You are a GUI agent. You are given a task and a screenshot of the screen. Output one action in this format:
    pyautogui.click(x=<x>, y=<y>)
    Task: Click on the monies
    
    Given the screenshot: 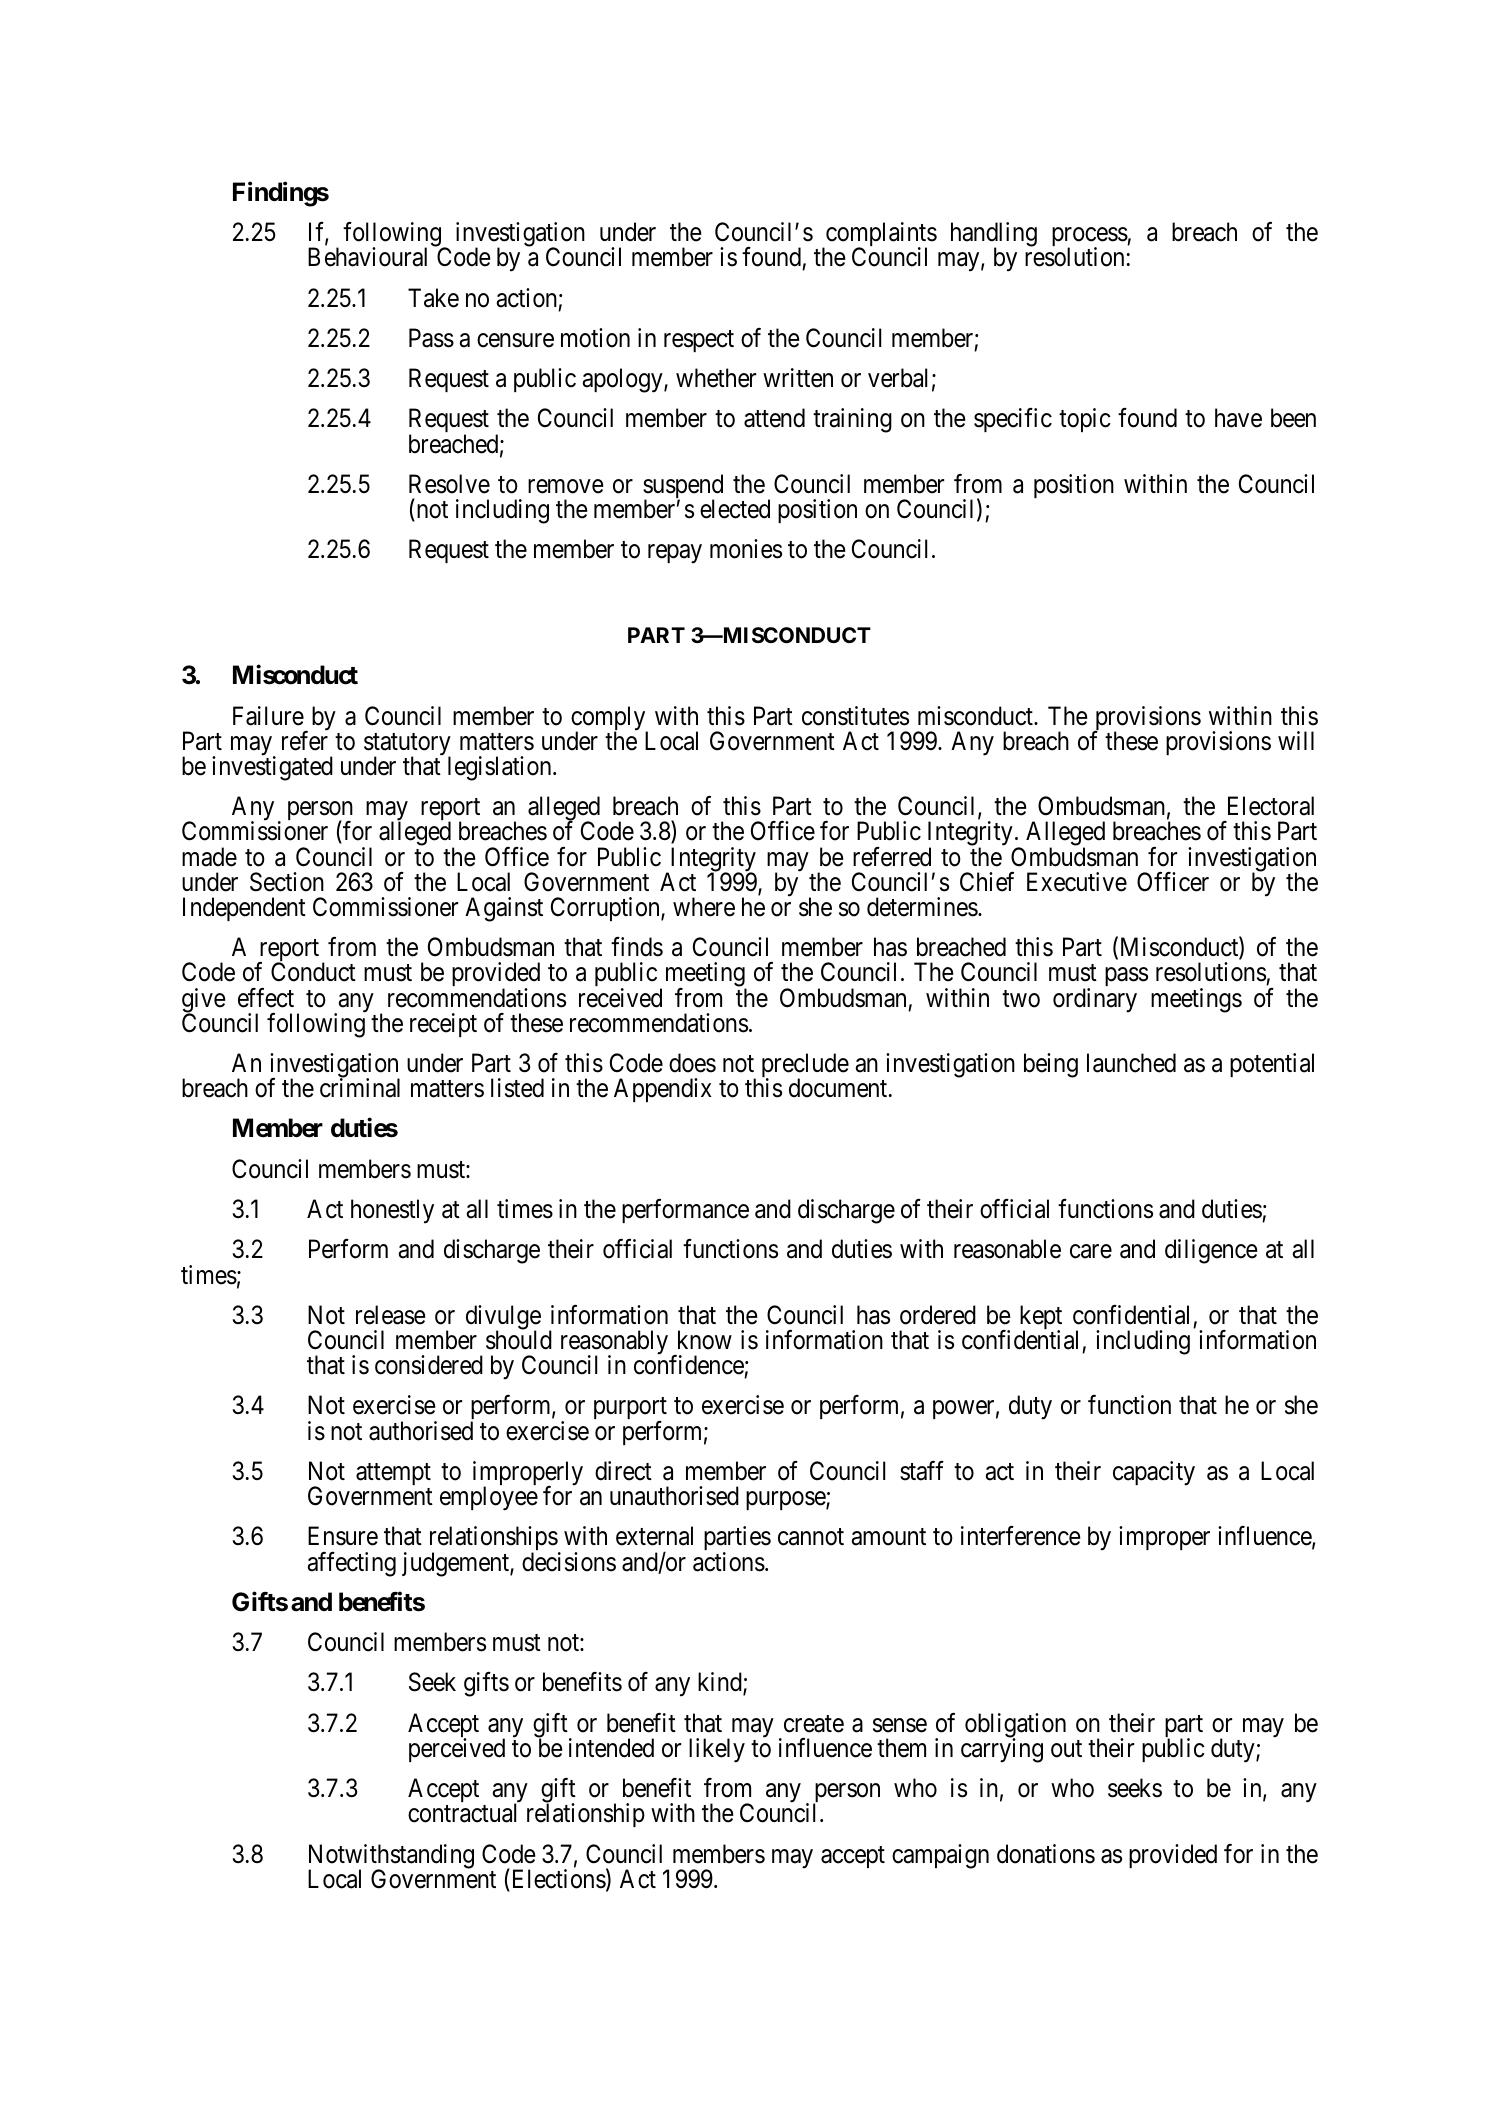 What is the action you would take?
    pyautogui.click(x=746, y=549)
